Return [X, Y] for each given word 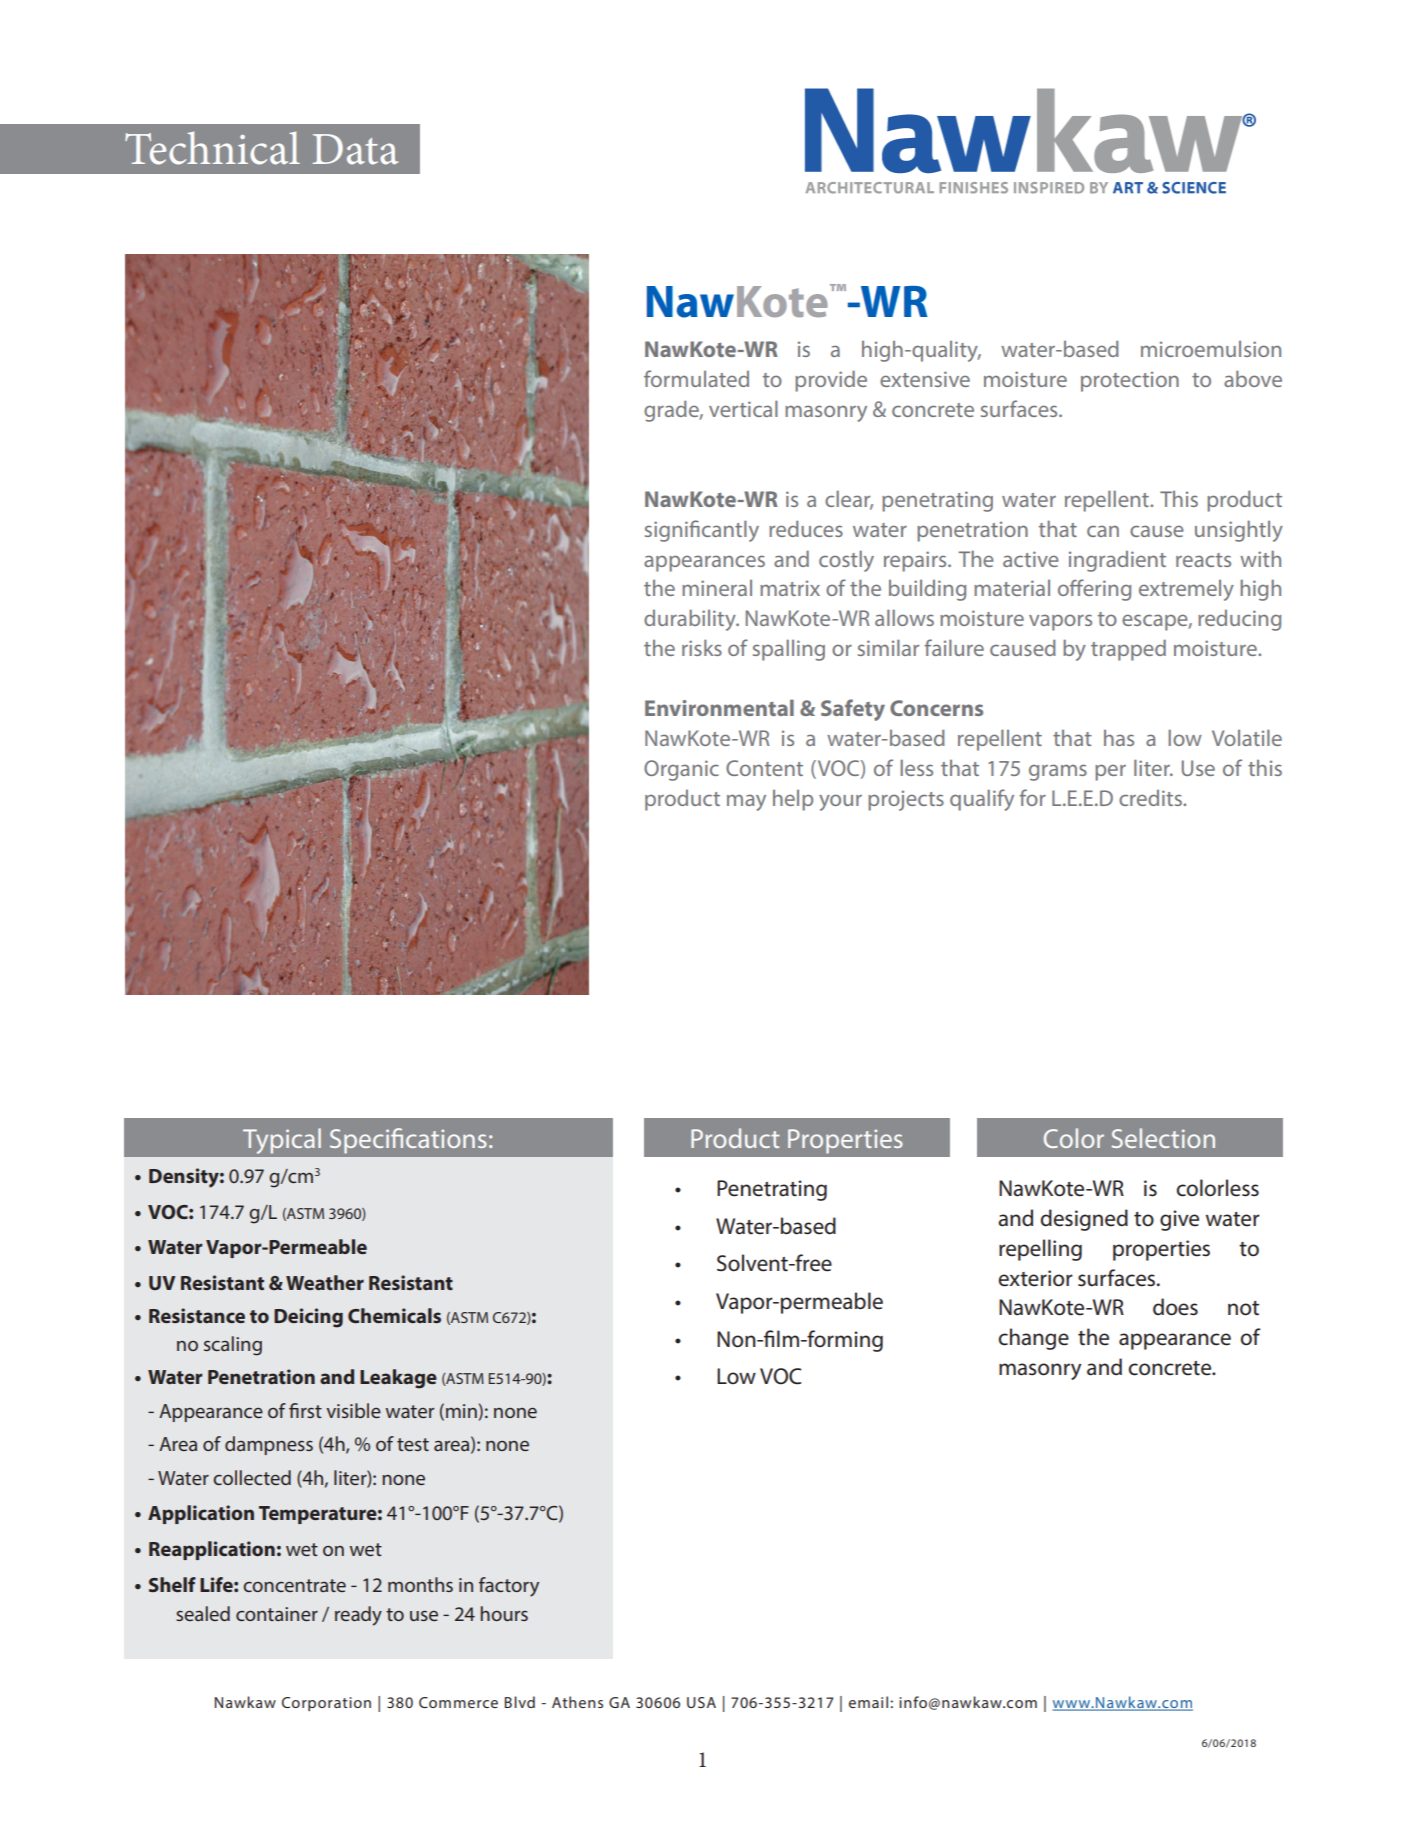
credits [1151, 798]
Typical [281, 1141]
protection [1130, 381]
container [277, 1614]
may [746, 802]
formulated [696, 378]
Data [355, 149]
